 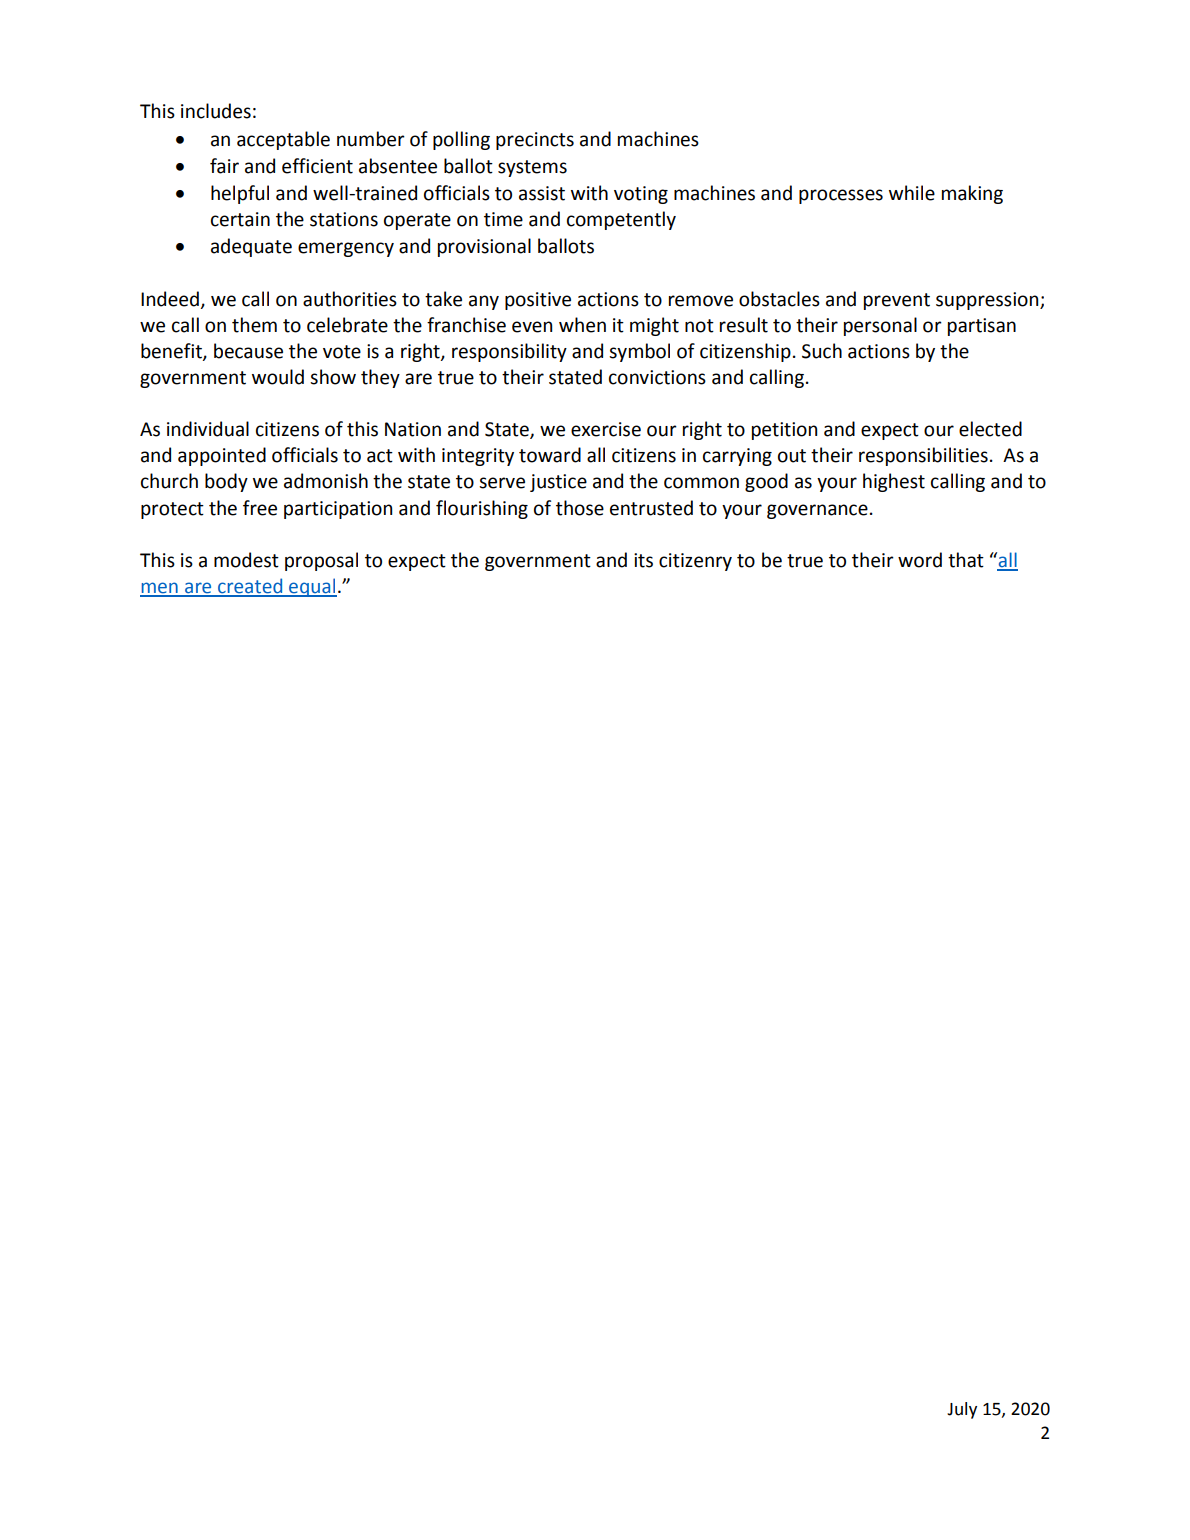 I want to click on responsibilities, so click(x=923, y=456).
